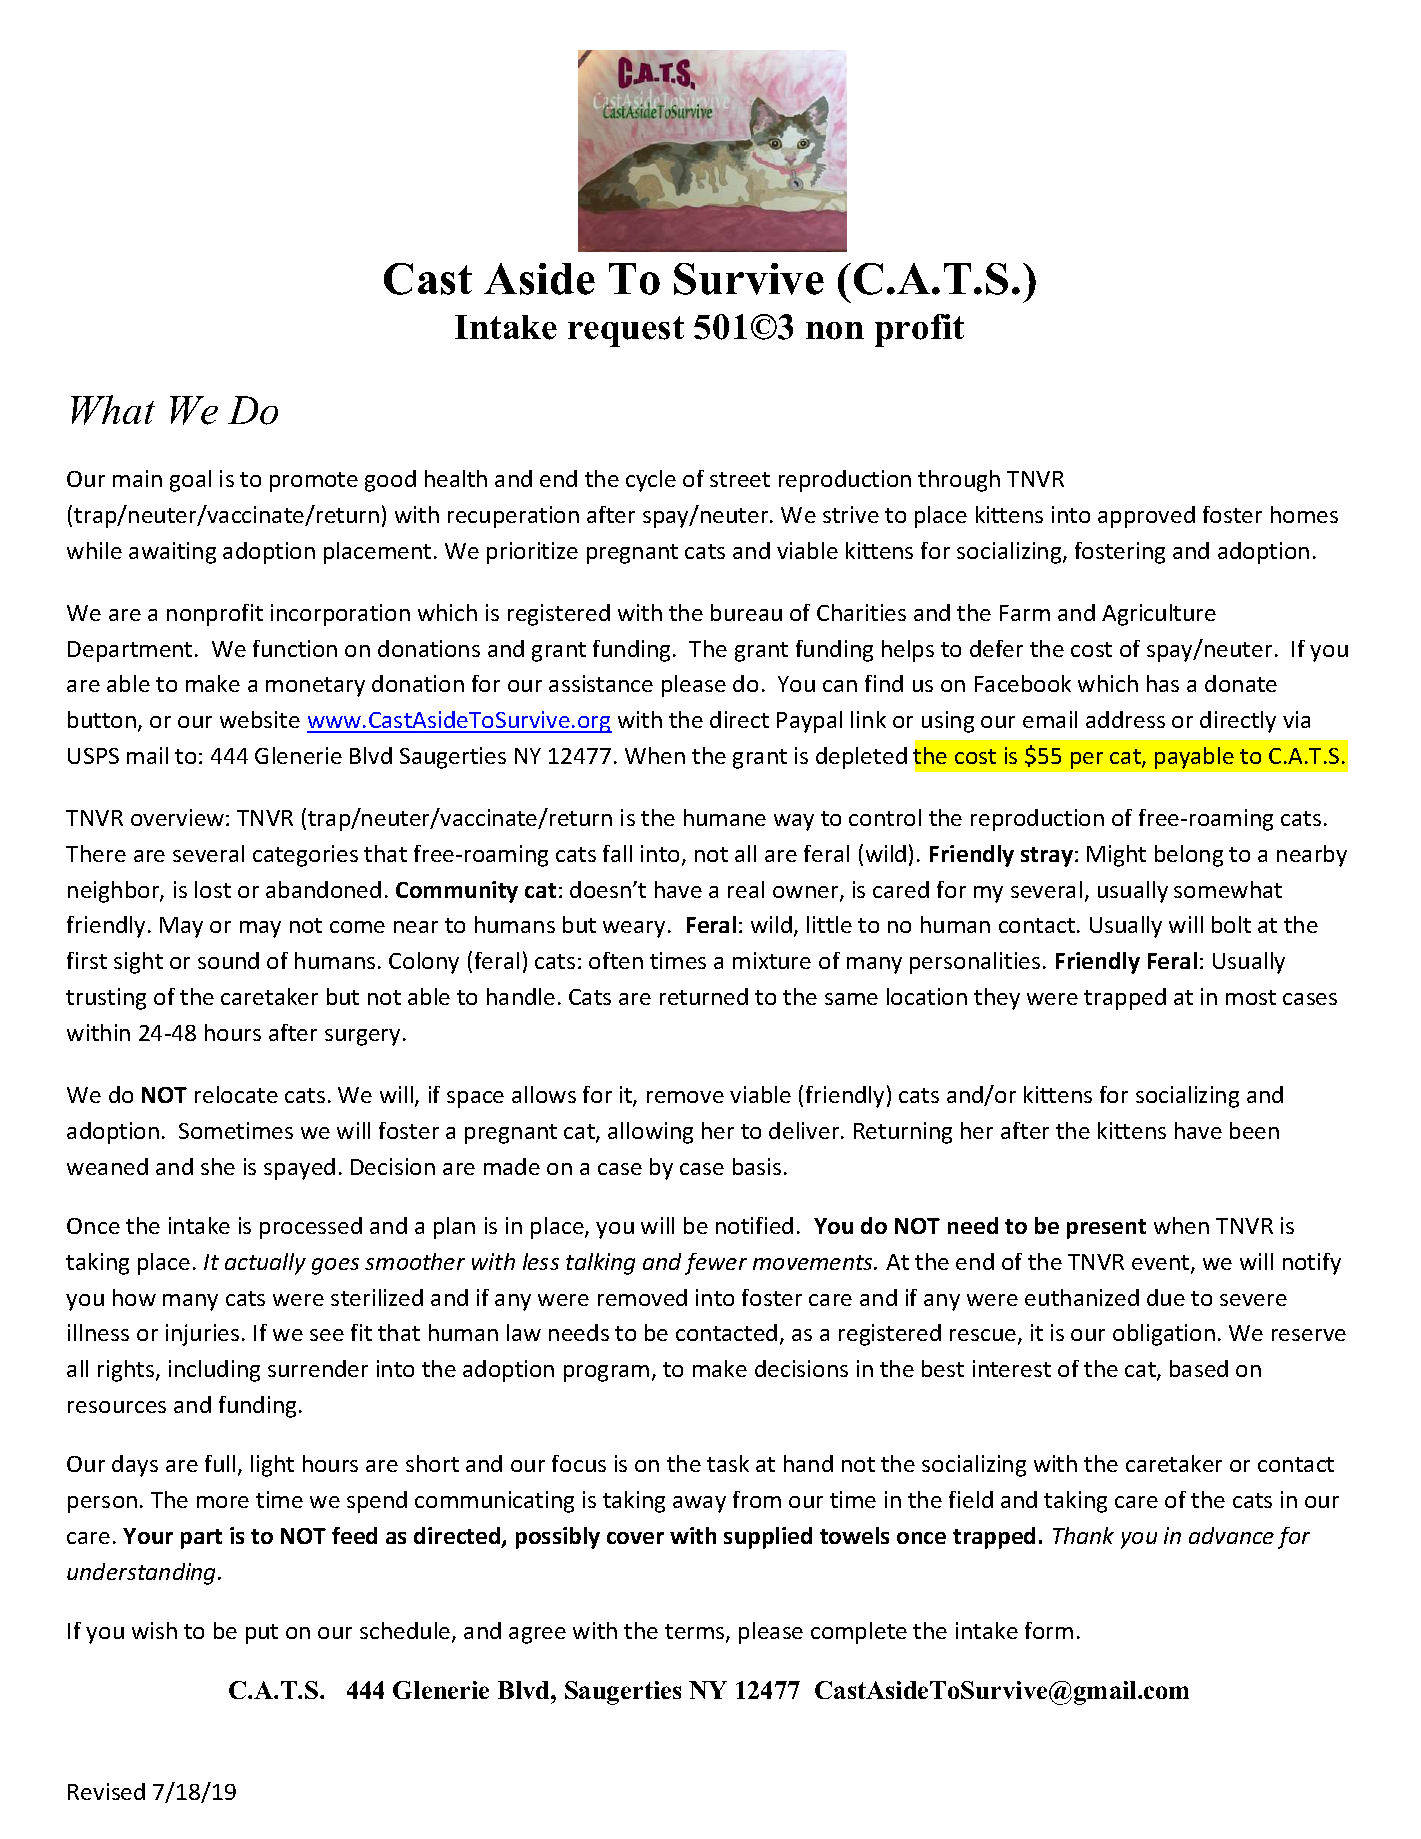  I want to click on approved, so click(1146, 517).
